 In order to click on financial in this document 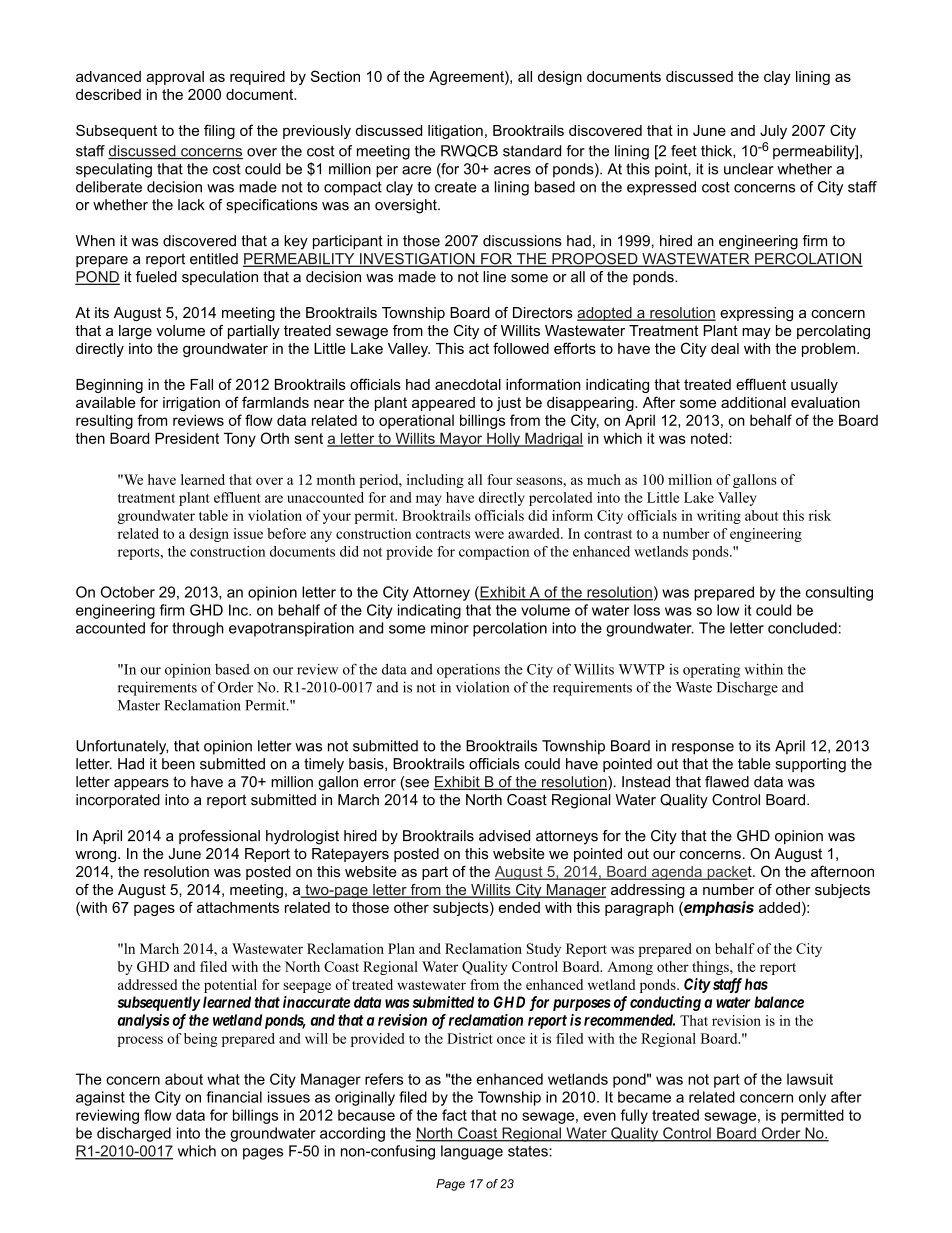, I will do `click(234, 1097)`.
